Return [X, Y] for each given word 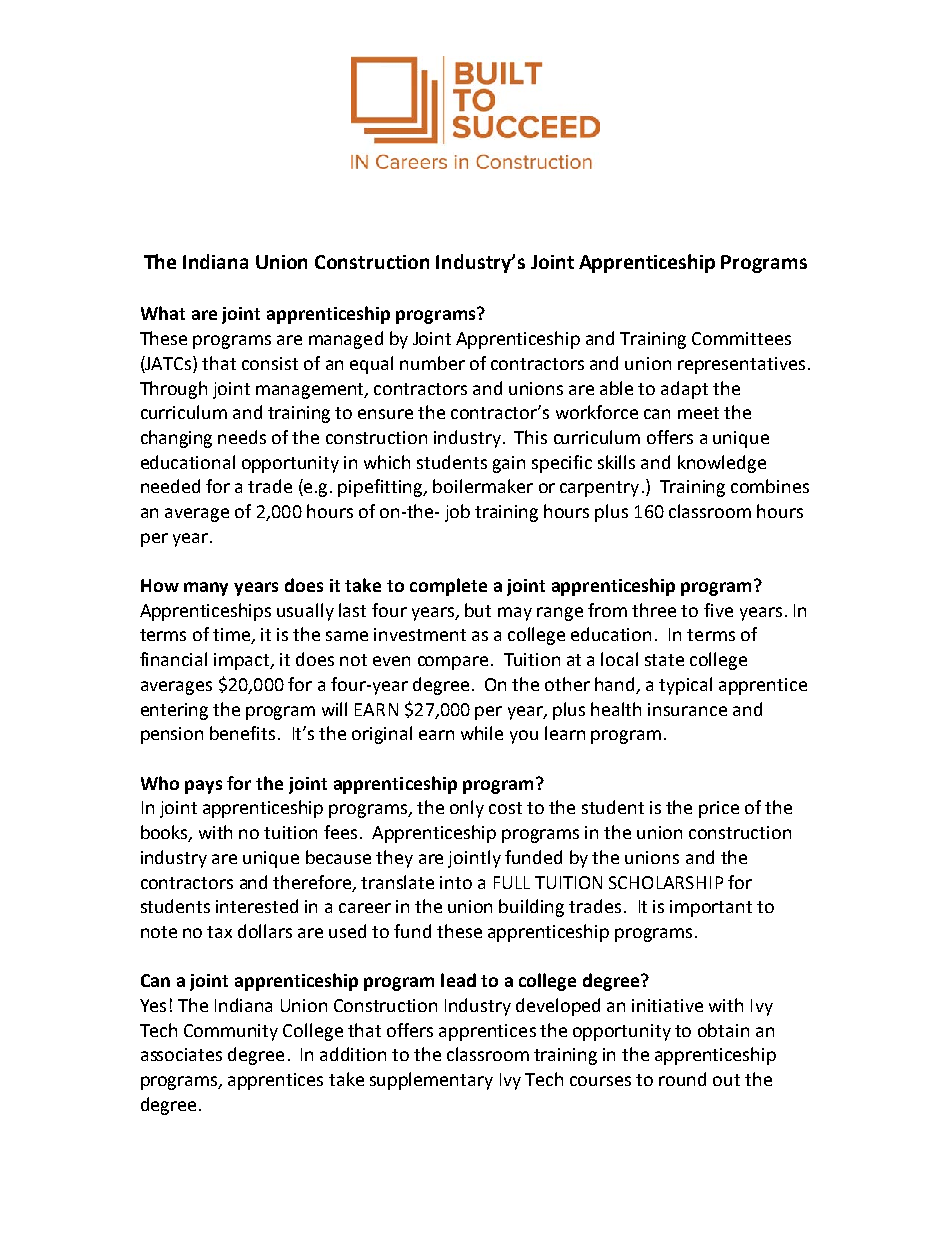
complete [448, 587]
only [467, 809]
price [719, 809]
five [718, 610]
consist [270, 363]
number [432, 363]
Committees [741, 338]
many [206, 589]
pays [203, 787]
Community [231, 1032]
